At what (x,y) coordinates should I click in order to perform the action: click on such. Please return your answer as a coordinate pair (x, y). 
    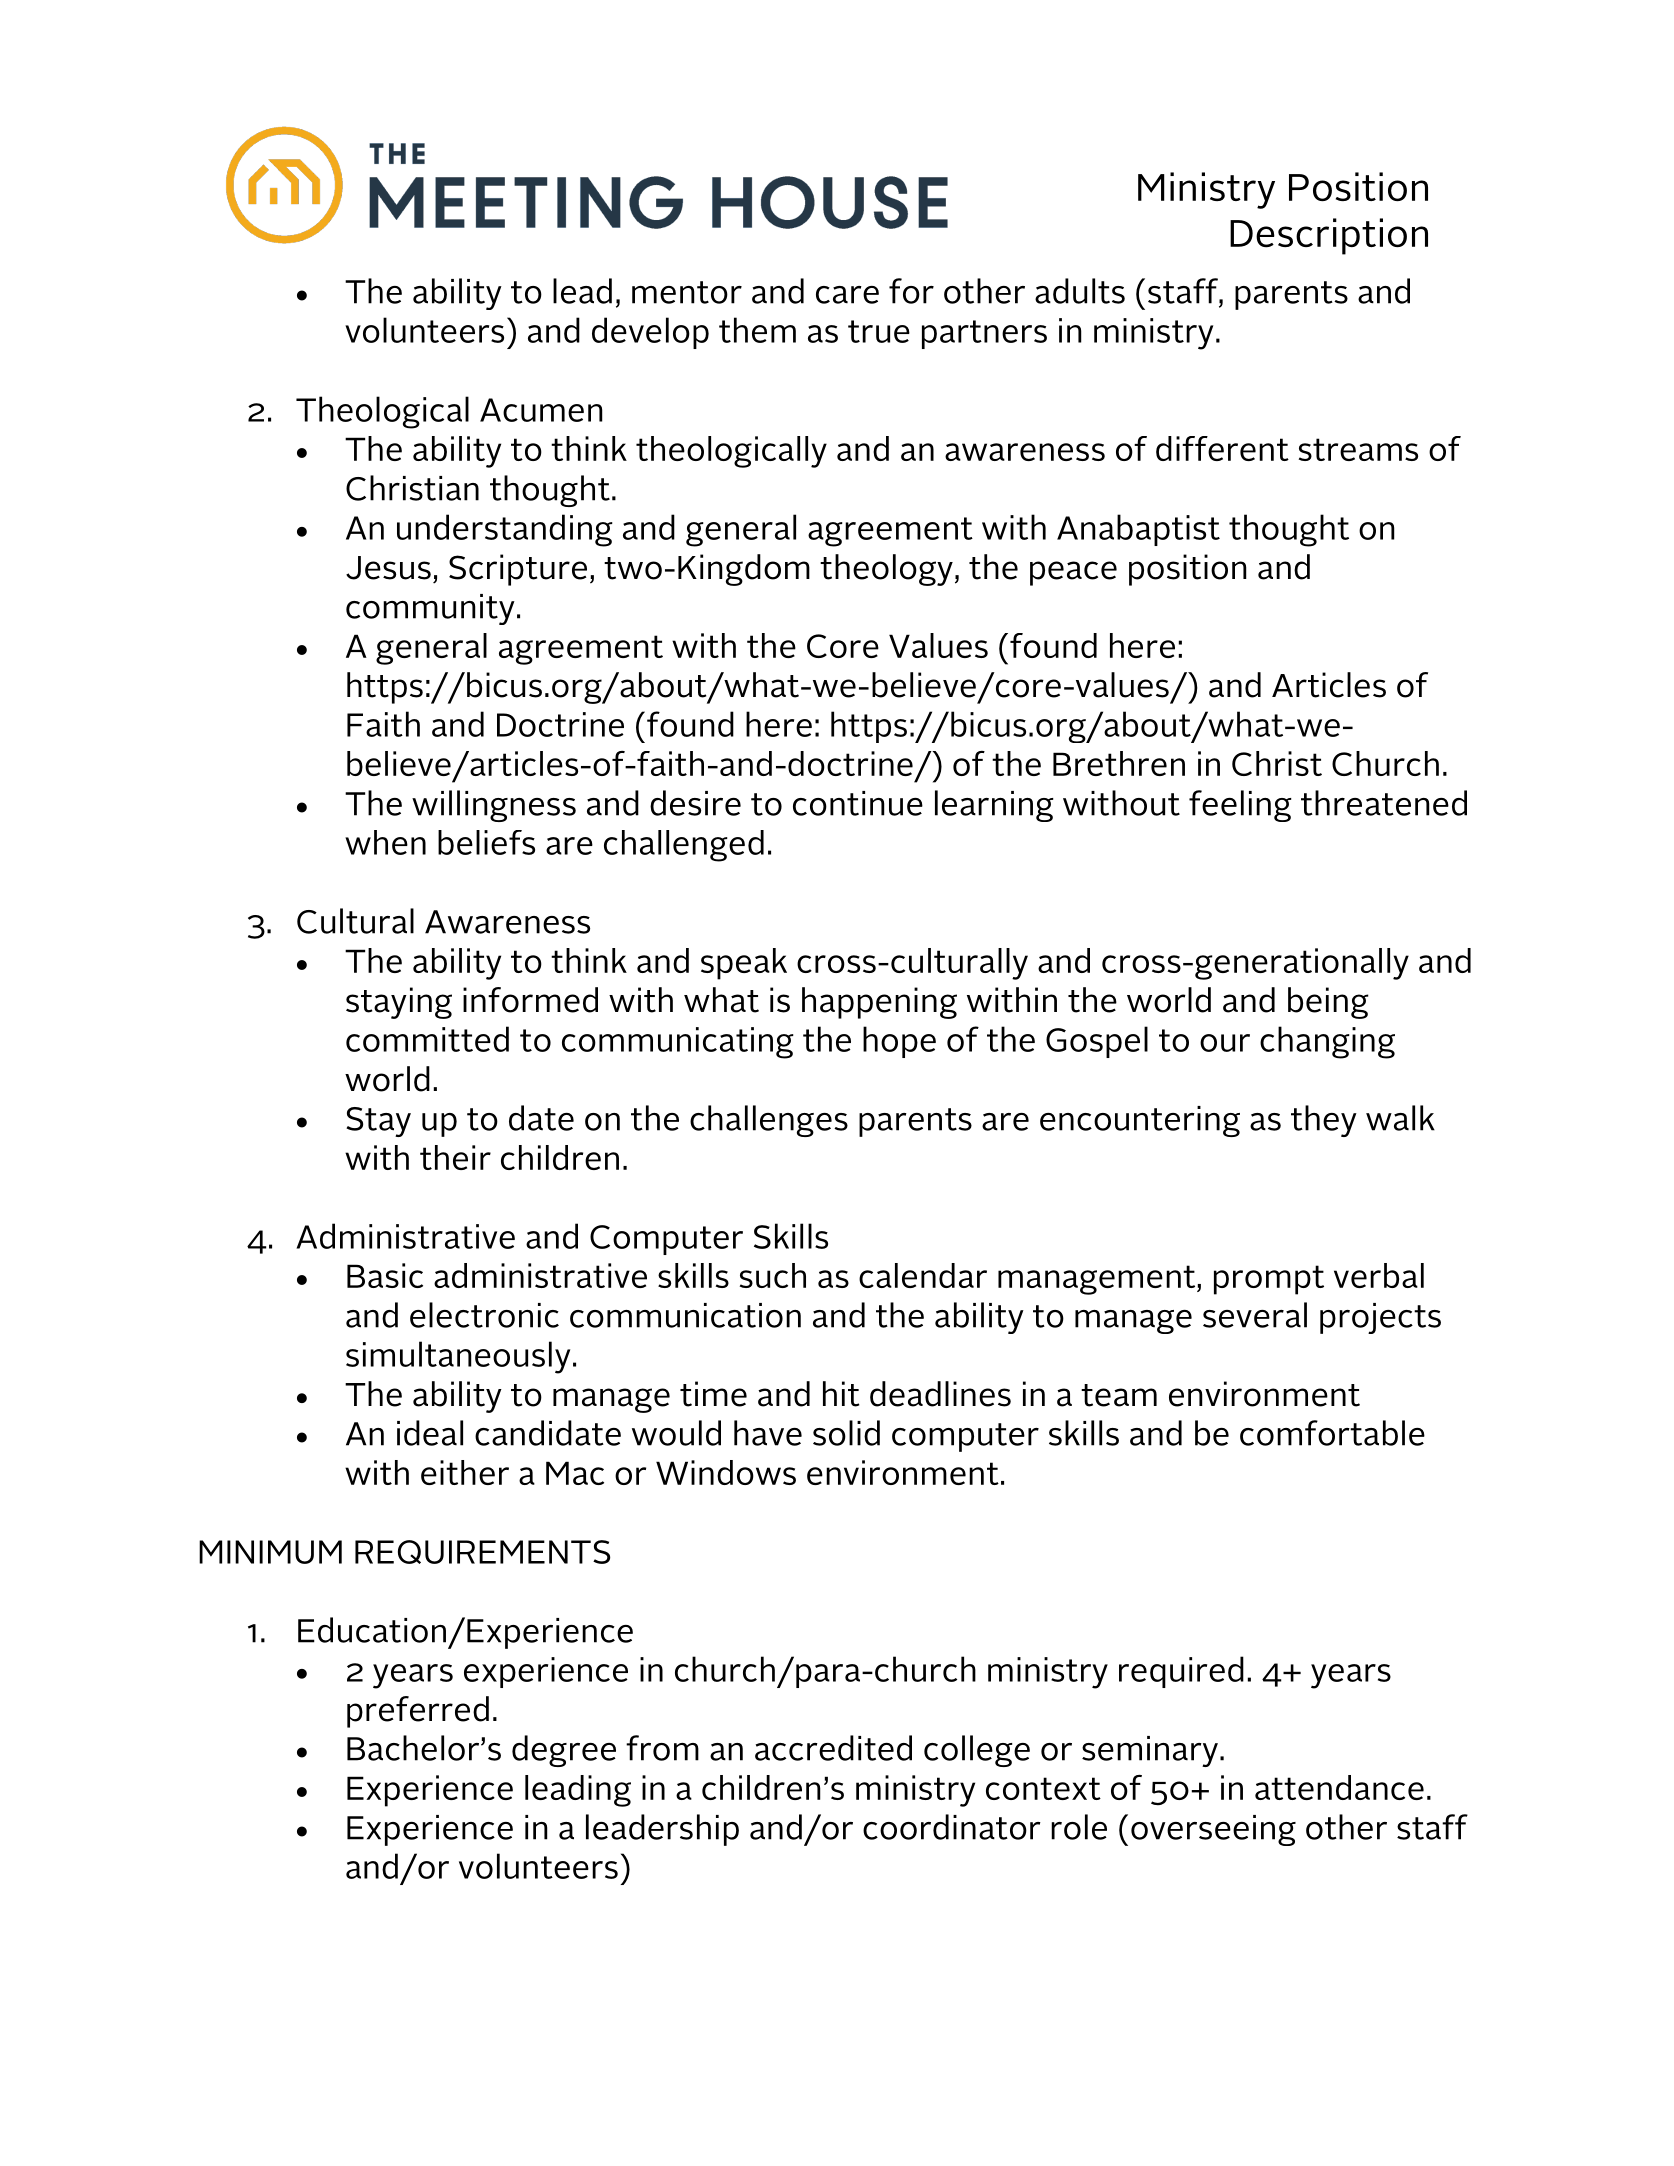
    Looking at the image, I should click on (773, 1275).
